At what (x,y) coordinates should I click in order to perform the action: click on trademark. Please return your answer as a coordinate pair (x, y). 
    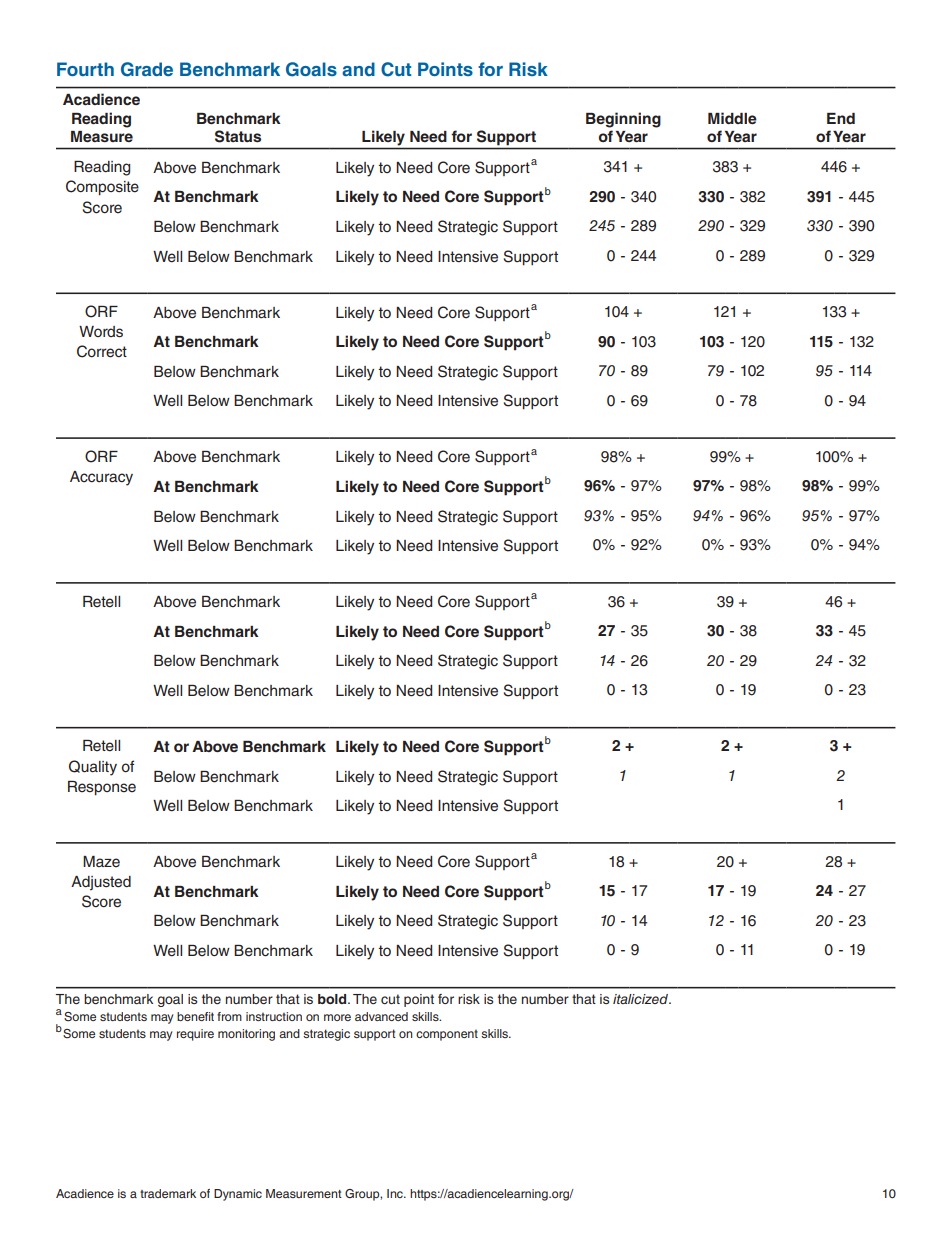
    Looking at the image, I should click on (168, 1193).
